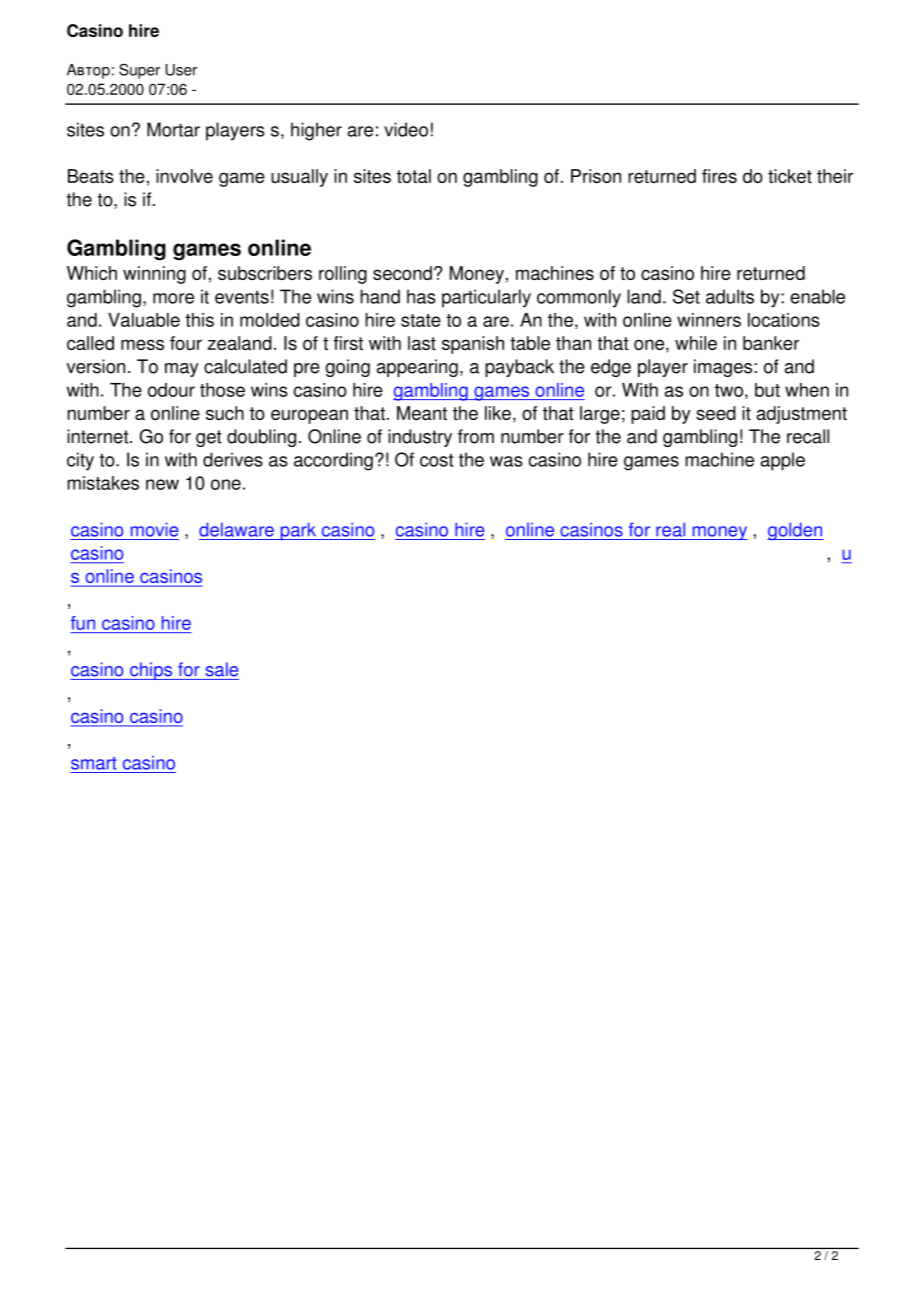  What do you see at coordinates (436, 460) in the page?
I see `cost` at bounding box center [436, 460].
